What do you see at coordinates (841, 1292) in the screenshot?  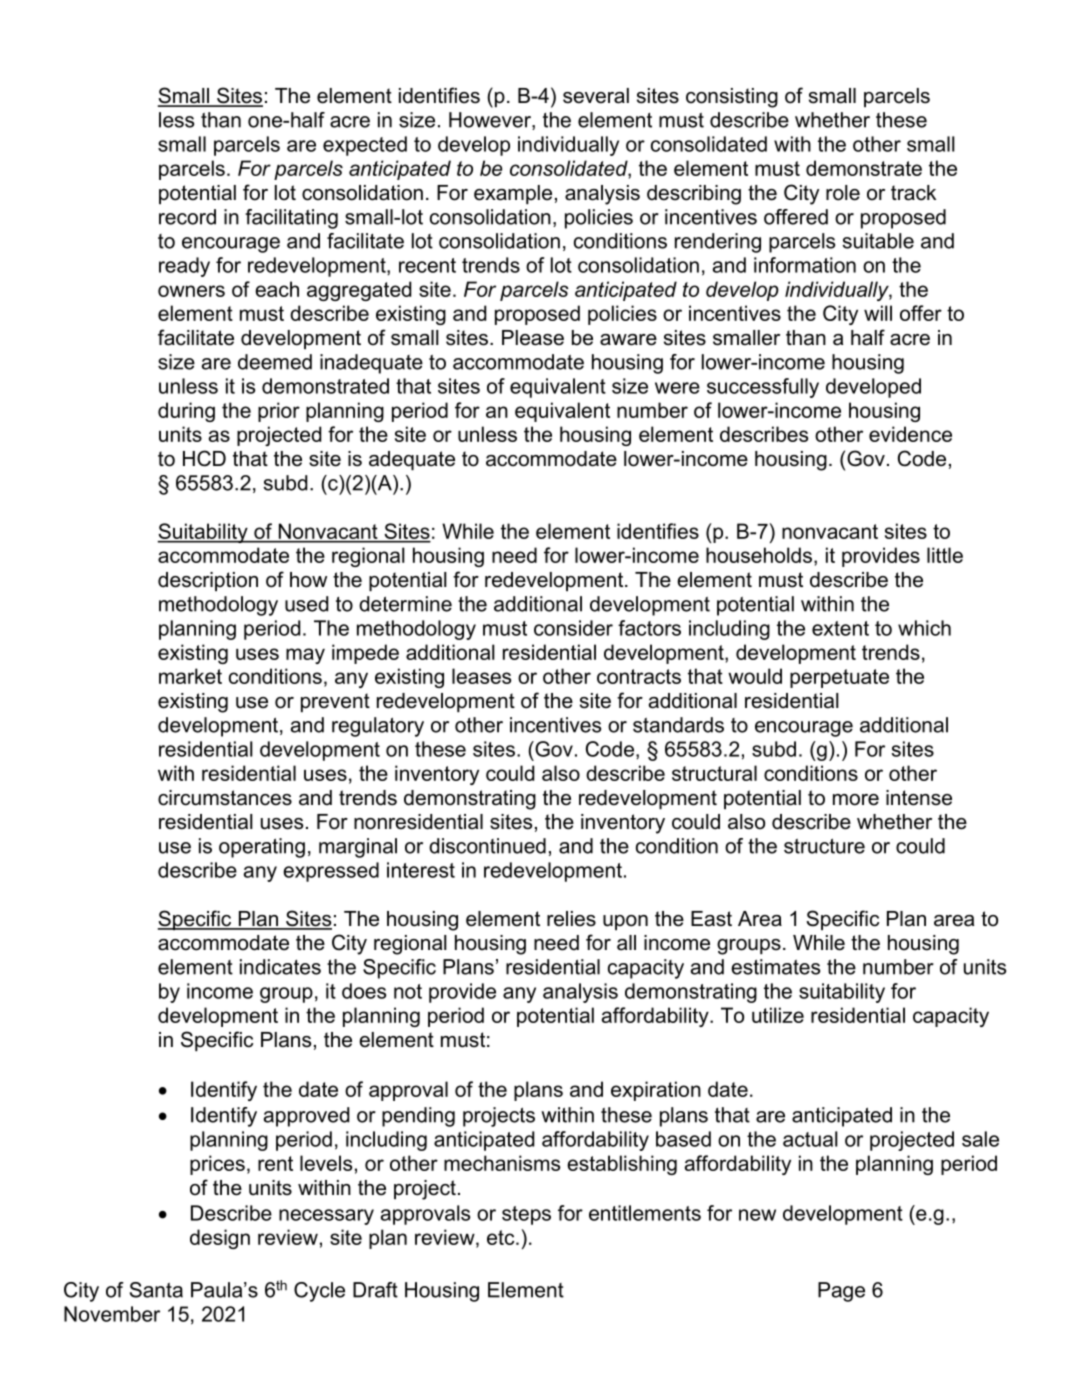 I see `Page` at bounding box center [841, 1292].
